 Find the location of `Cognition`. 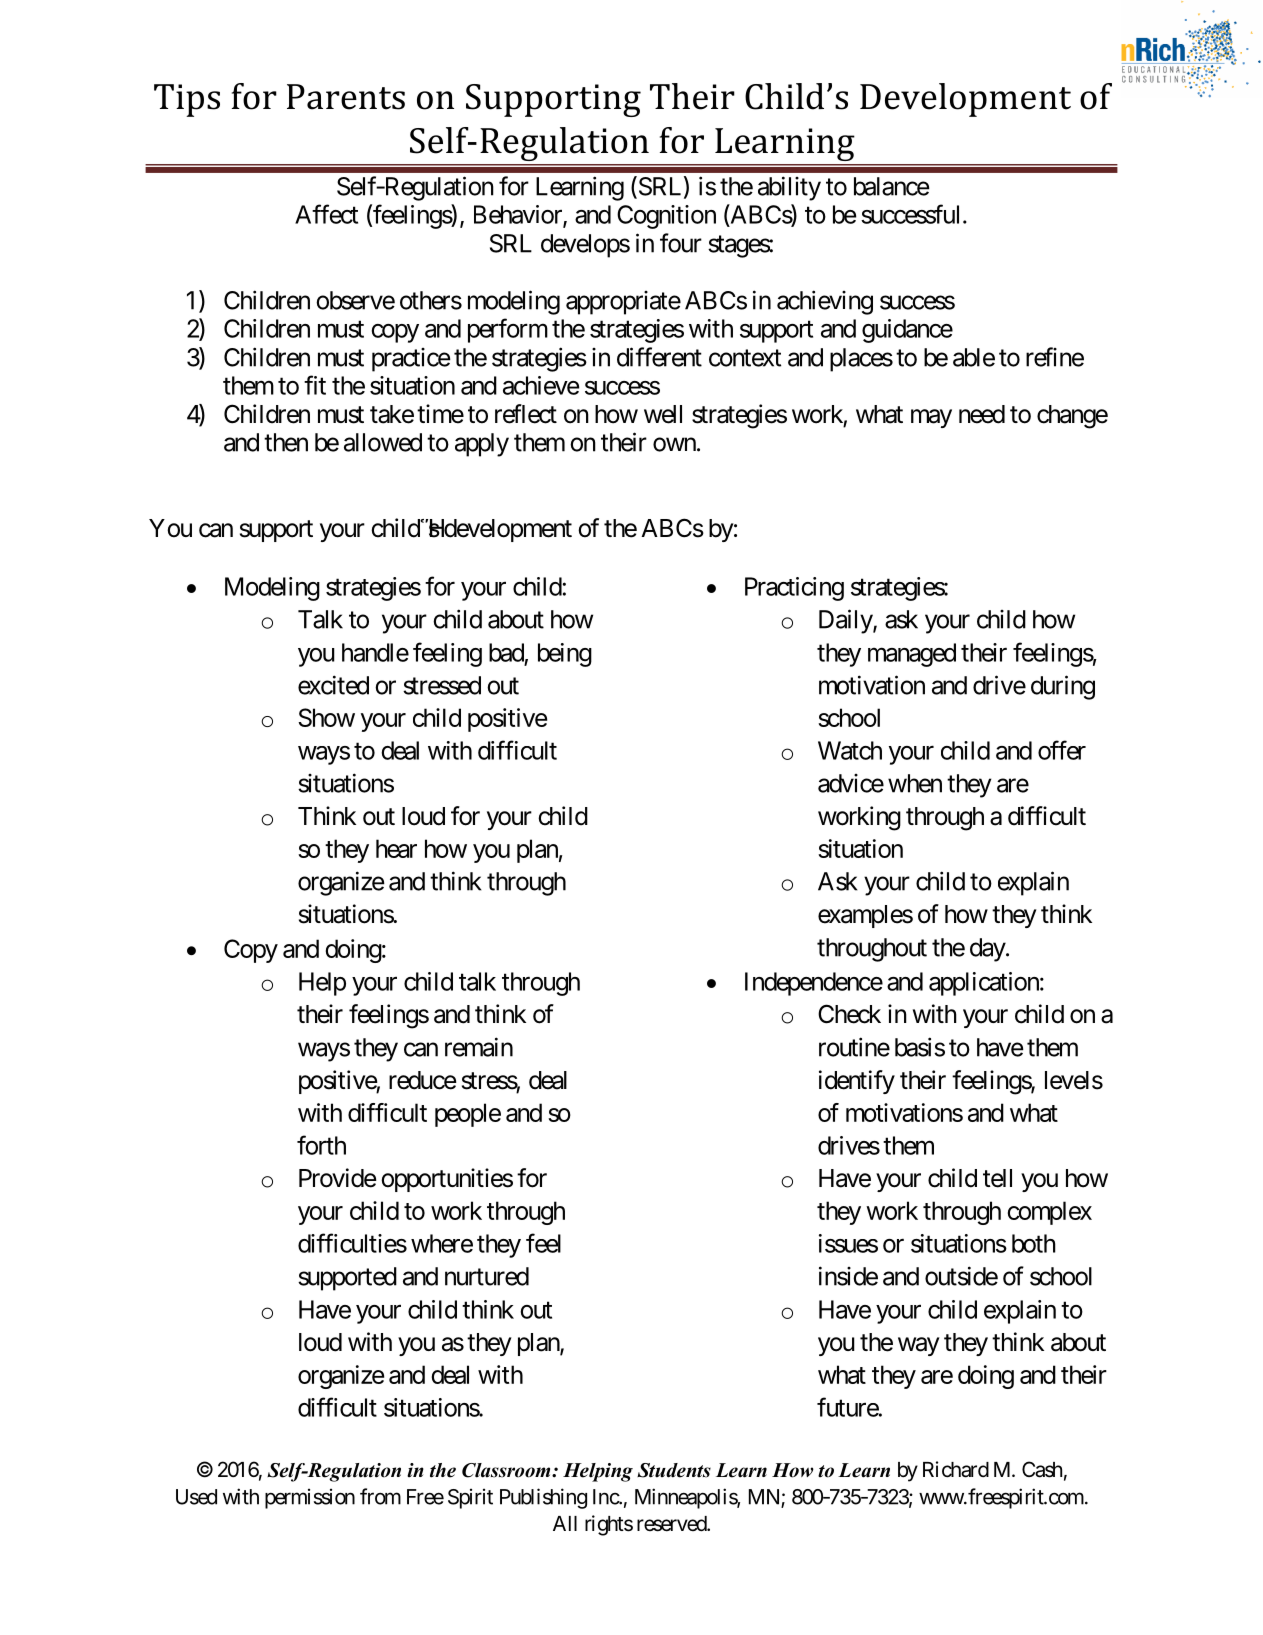

Cognition is located at coordinates (666, 217).
